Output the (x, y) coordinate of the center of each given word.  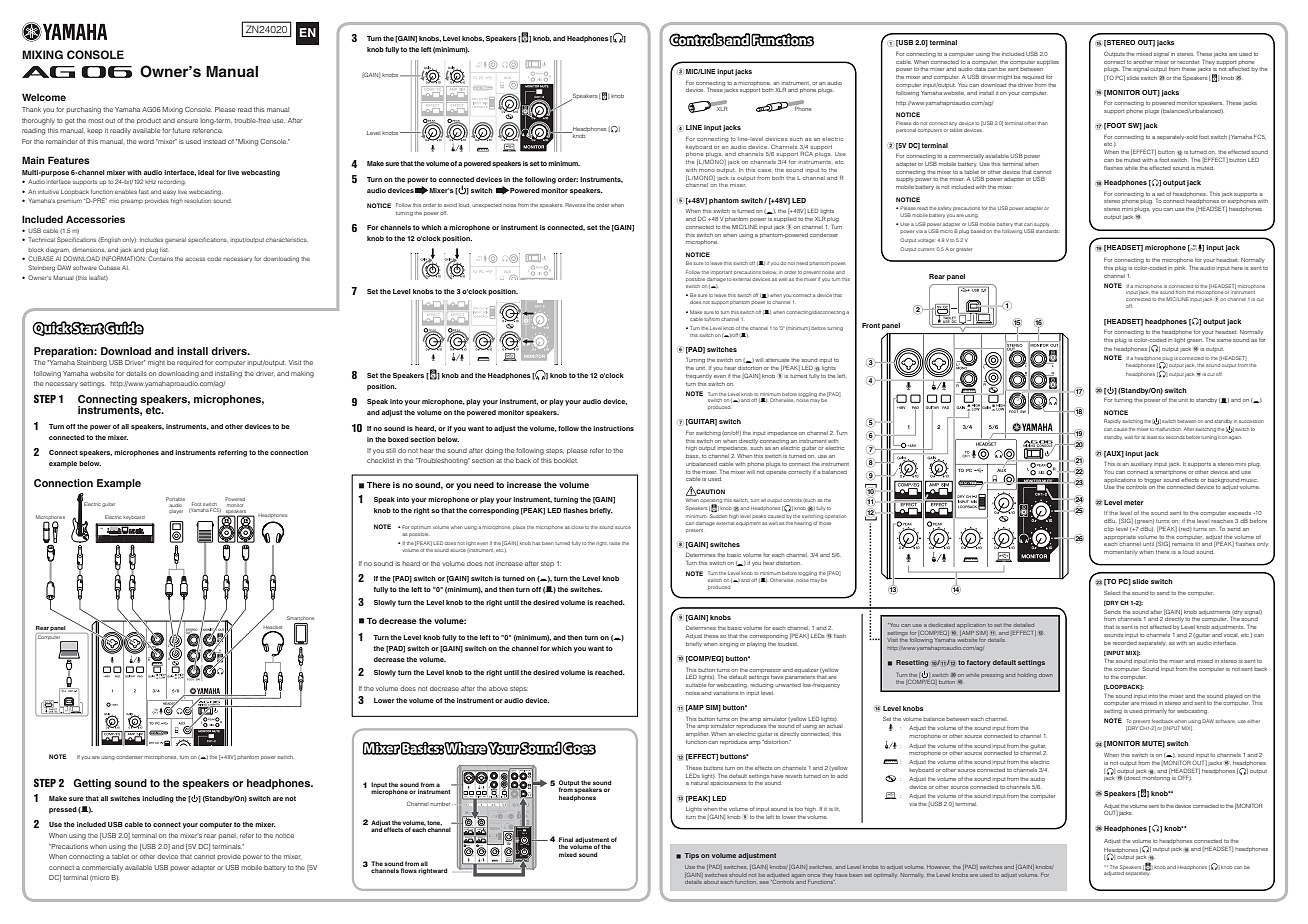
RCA (806, 153)
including (159, 799)
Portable (175, 499)
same (1224, 340)
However (938, 867)
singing (728, 645)
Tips (691, 856)
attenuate (777, 360)
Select (1112, 592)
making (302, 374)
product (149, 121)
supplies (1048, 62)
